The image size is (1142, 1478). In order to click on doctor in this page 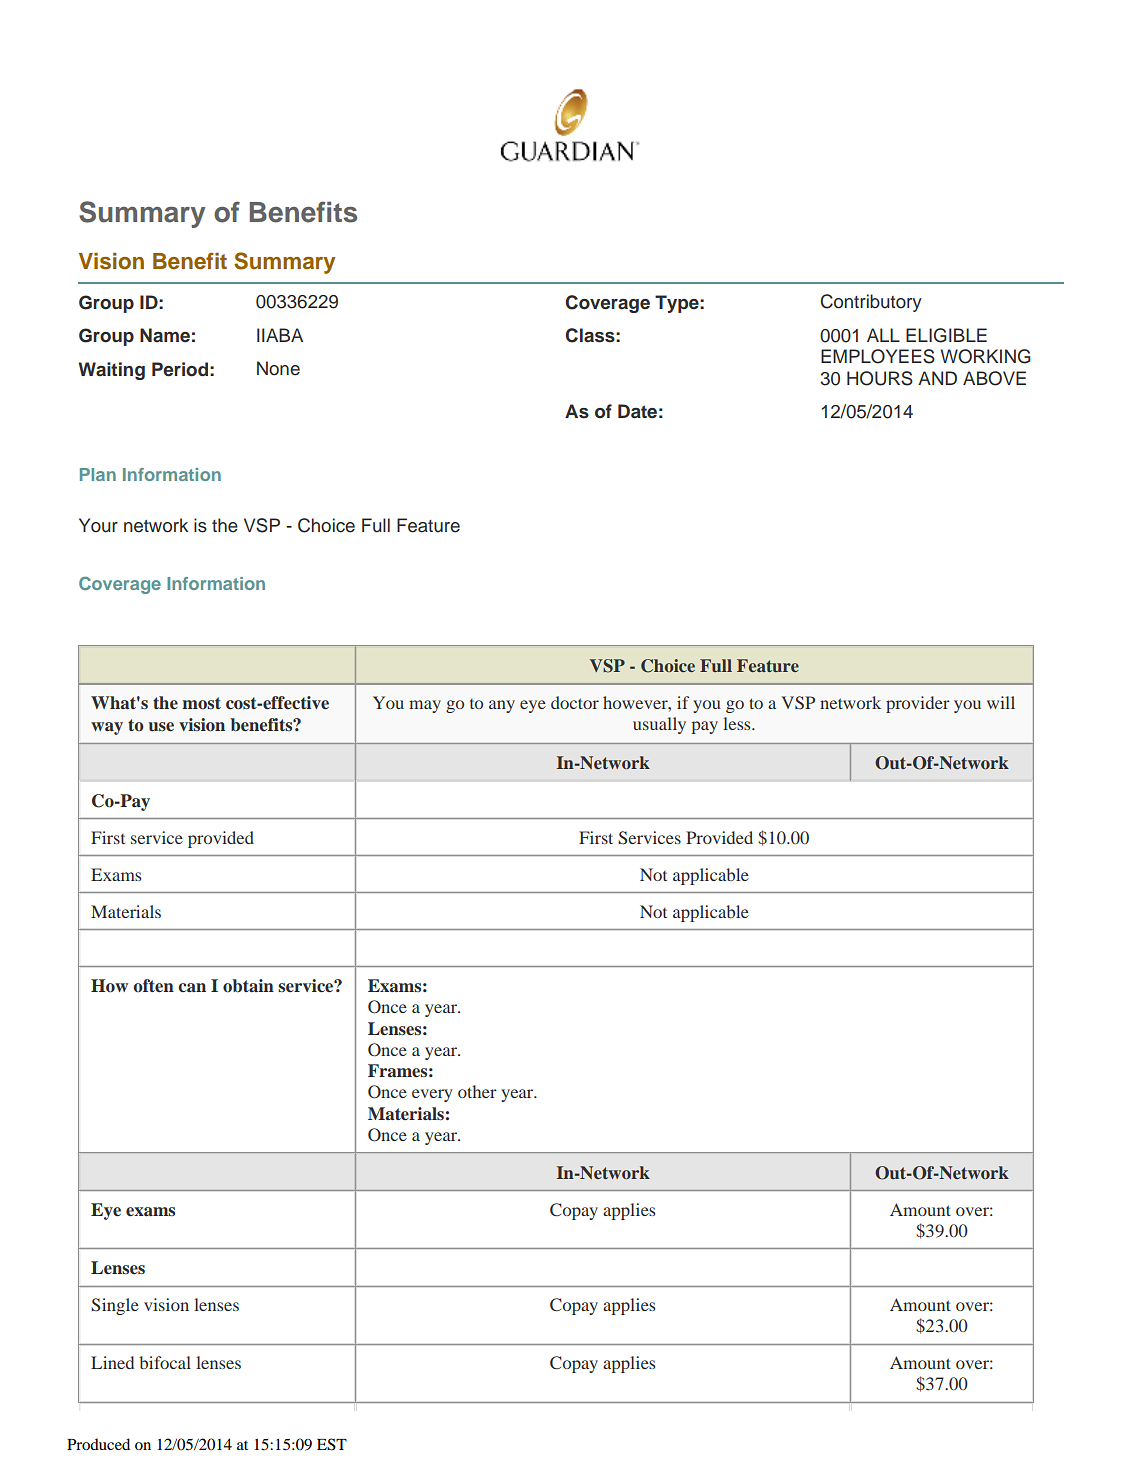, I will do `click(575, 702)`.
